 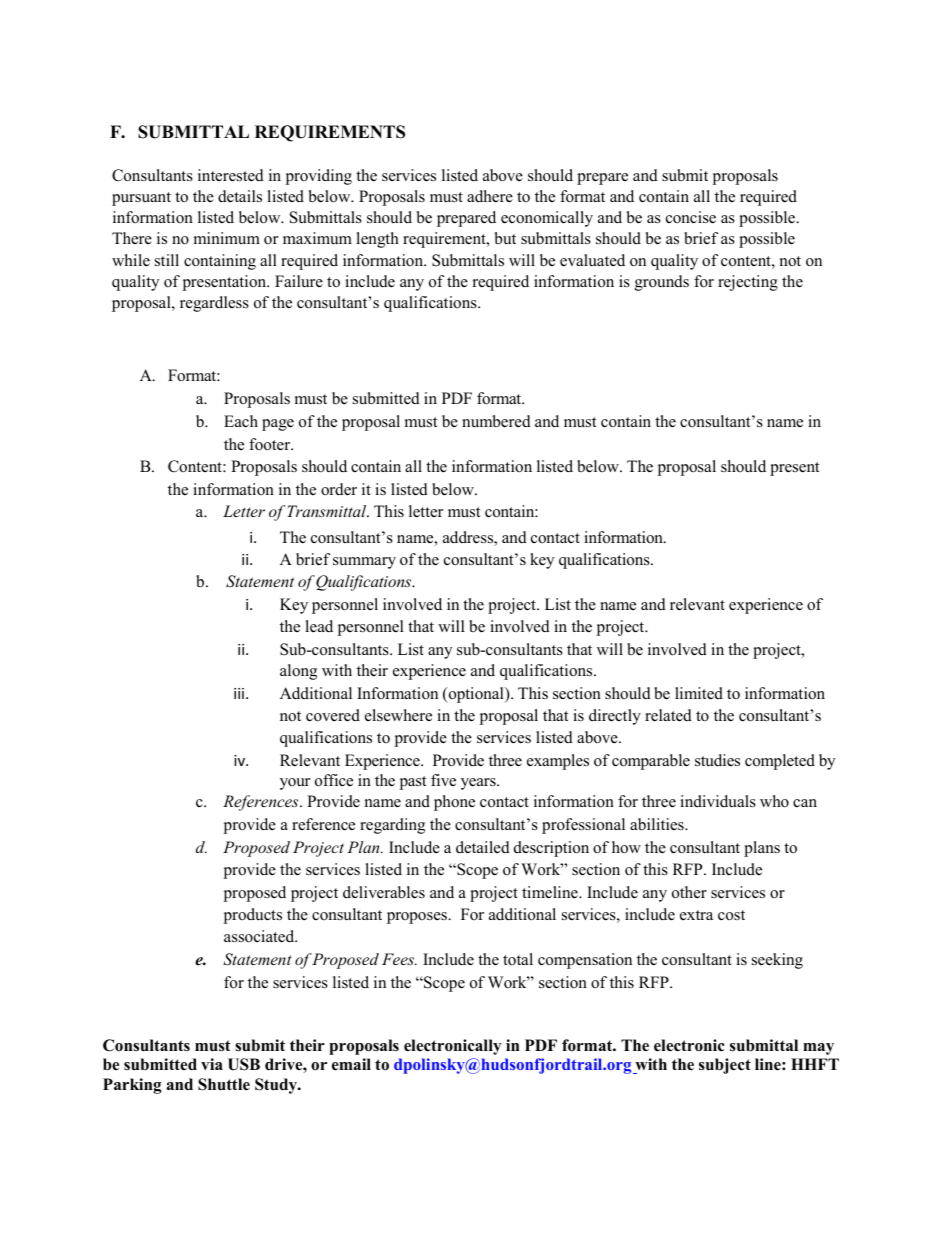 I want to click on products, so click(x=252, y=916).
